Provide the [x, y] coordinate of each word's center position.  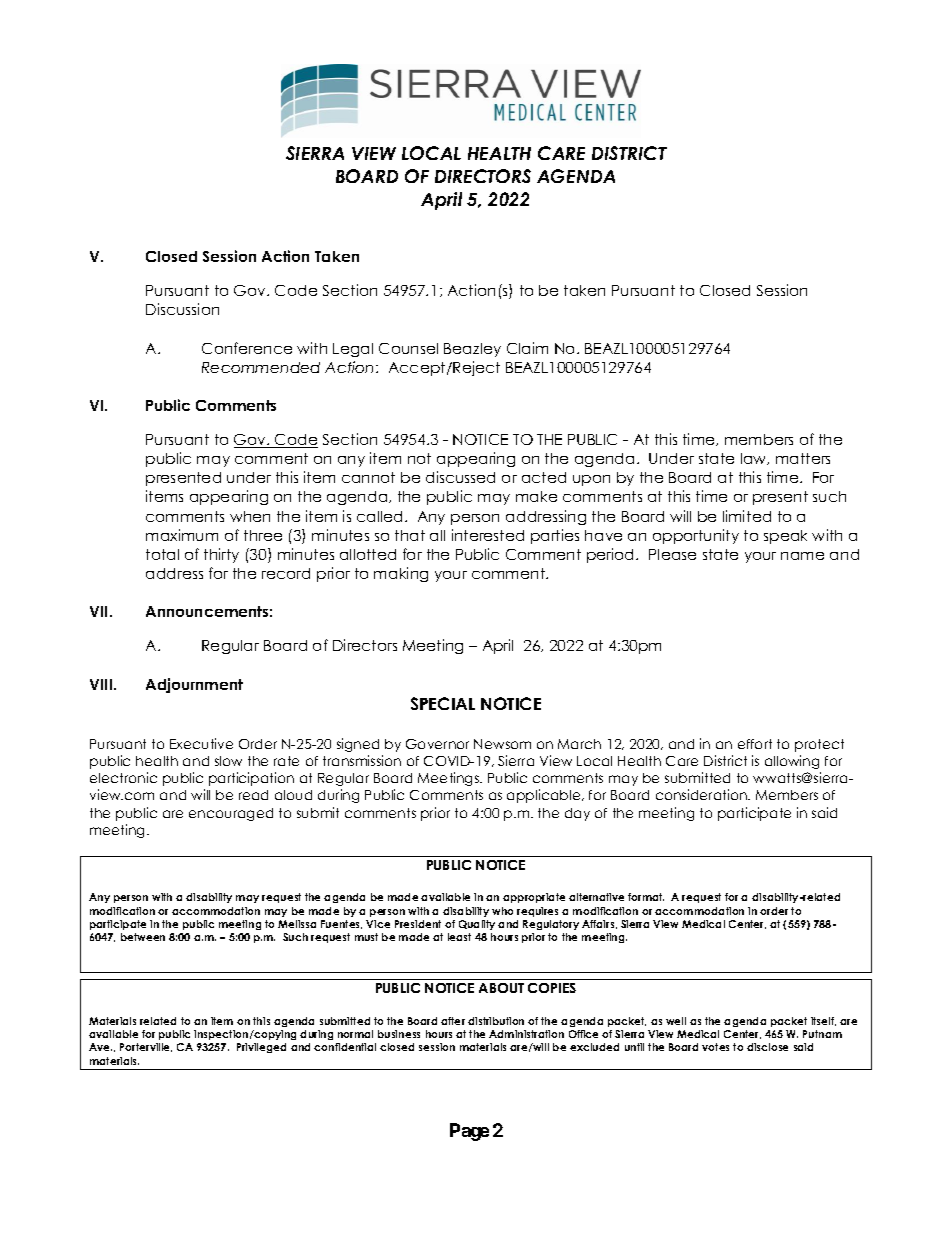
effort [755, 744]
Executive [201, 743]
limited [747, 516]
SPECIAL [443, 703]
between [143, 937]
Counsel [408, 348]
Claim [527, 348]
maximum [182, 535]
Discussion [182, 309]
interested [488, 535]
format [646, 897]
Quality [477, 925]
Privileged [261, 1048]
